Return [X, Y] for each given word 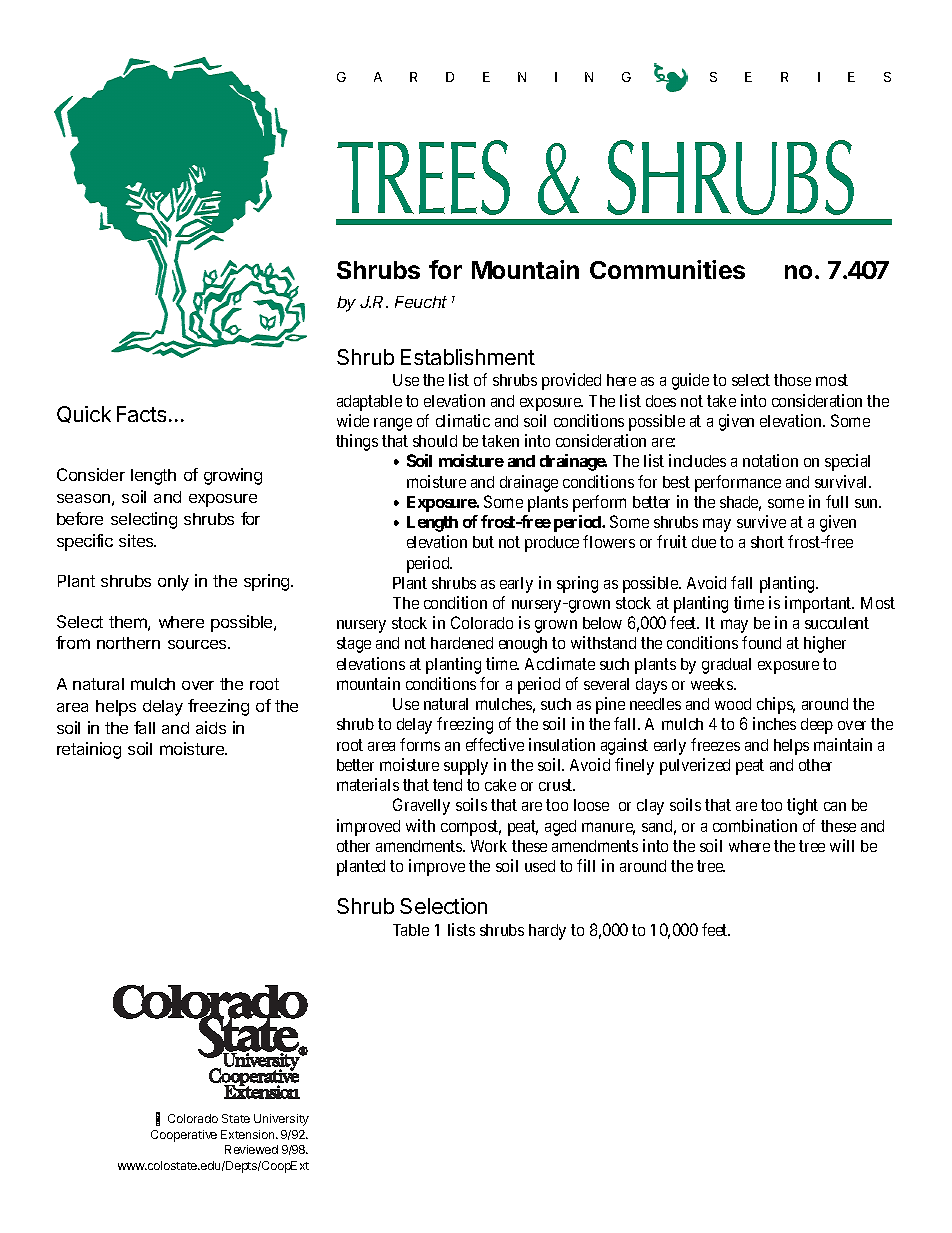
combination [755, 825]
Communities [667, 269]
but [483, 542]
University [281, 1120]
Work [489, 846]
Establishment [468, 357]
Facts [141, 414]
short [767, 542]
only [173, 583]
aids [211, 727]
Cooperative [184, 1136]
